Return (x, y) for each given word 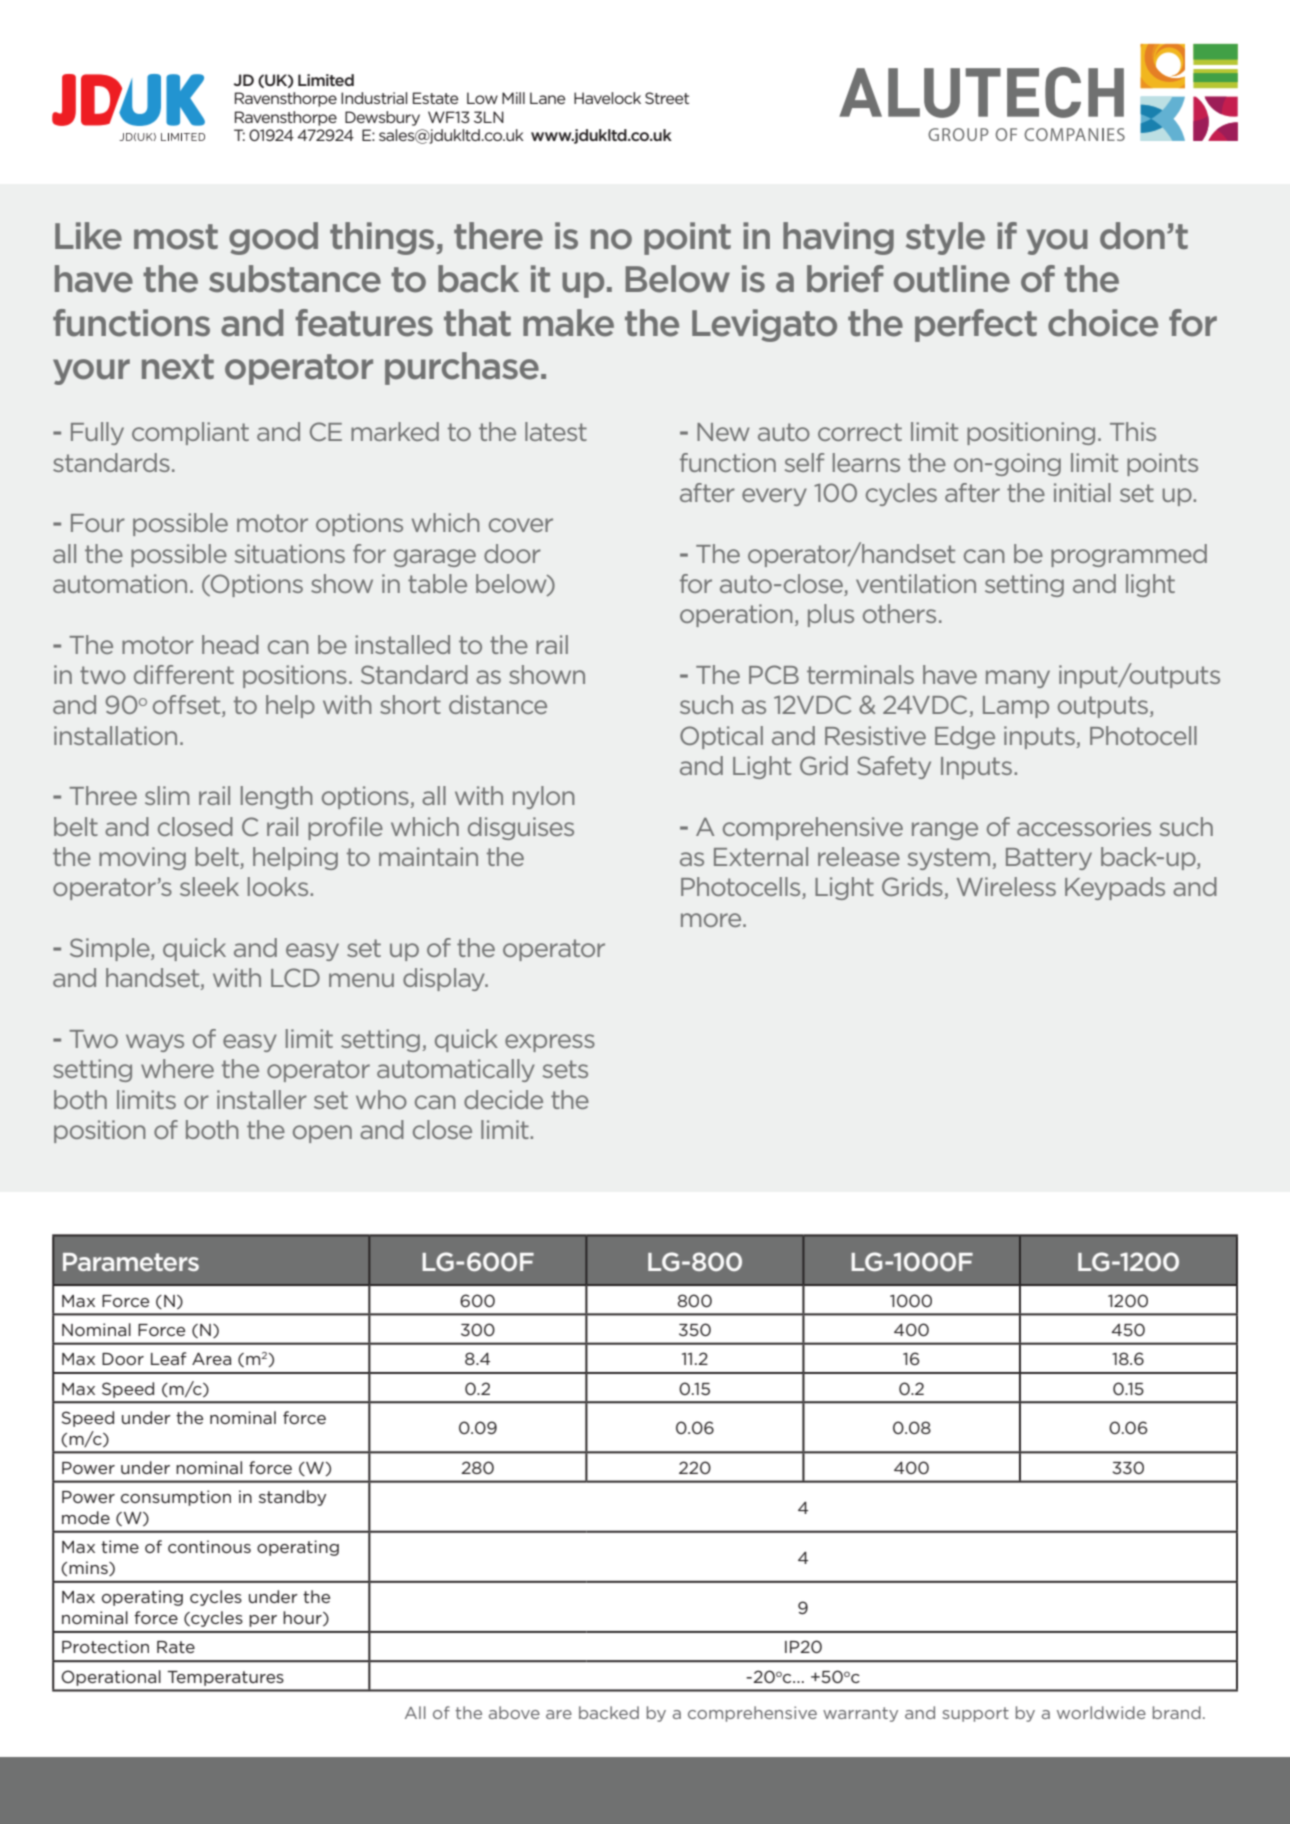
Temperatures (225, 1678)
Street (667, 98)
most (176, 237)
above (514, 1712)
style (945, 238)
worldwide (1101, 1712)
